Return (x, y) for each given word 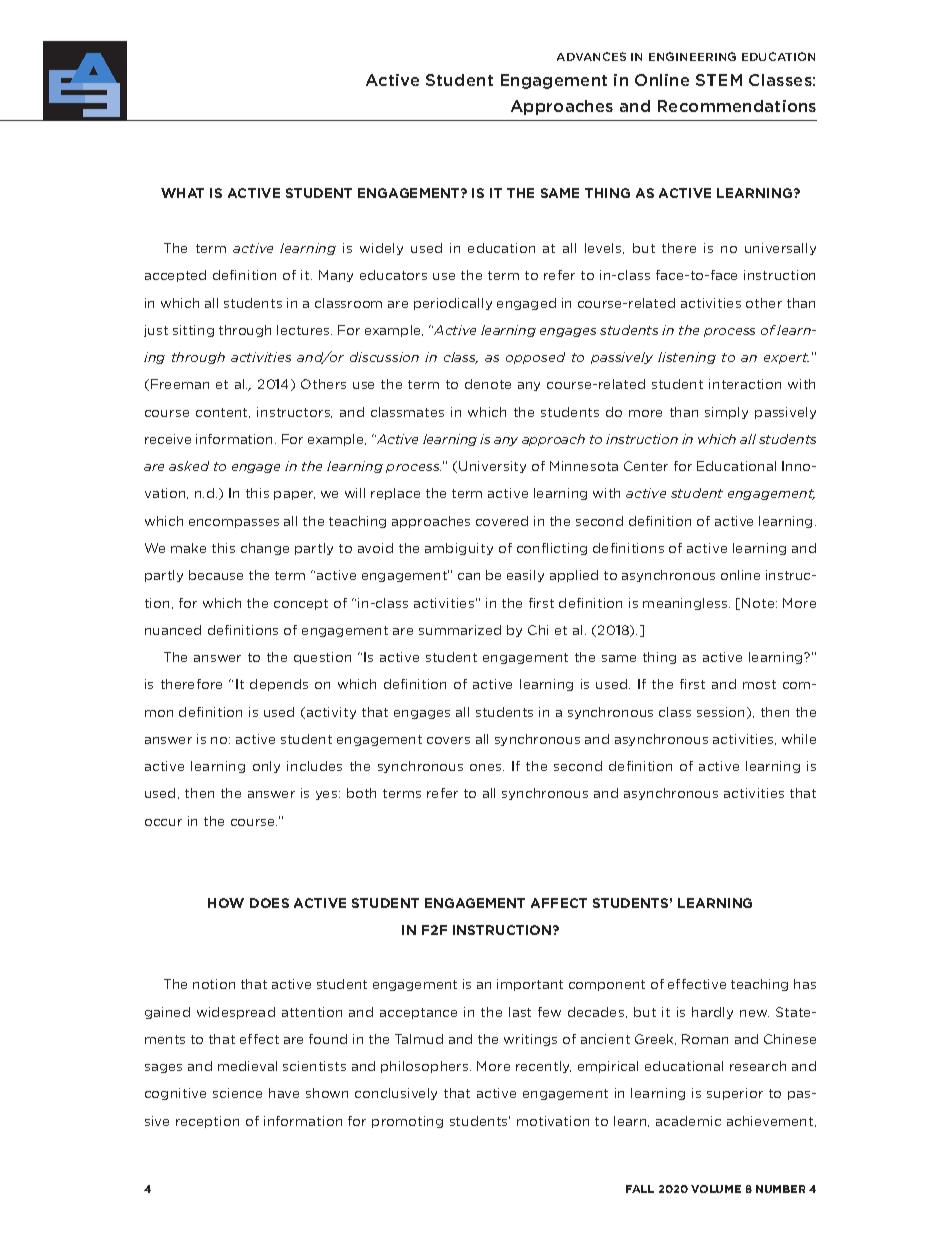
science (237, 1093)
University (492, 467)
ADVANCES (591, 56)
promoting (407, 1122)
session (722, 713)
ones (487, 767)
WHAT (182, 193)
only (266, 767)
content (223, 413)
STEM (719, 80)
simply (726, 413)
